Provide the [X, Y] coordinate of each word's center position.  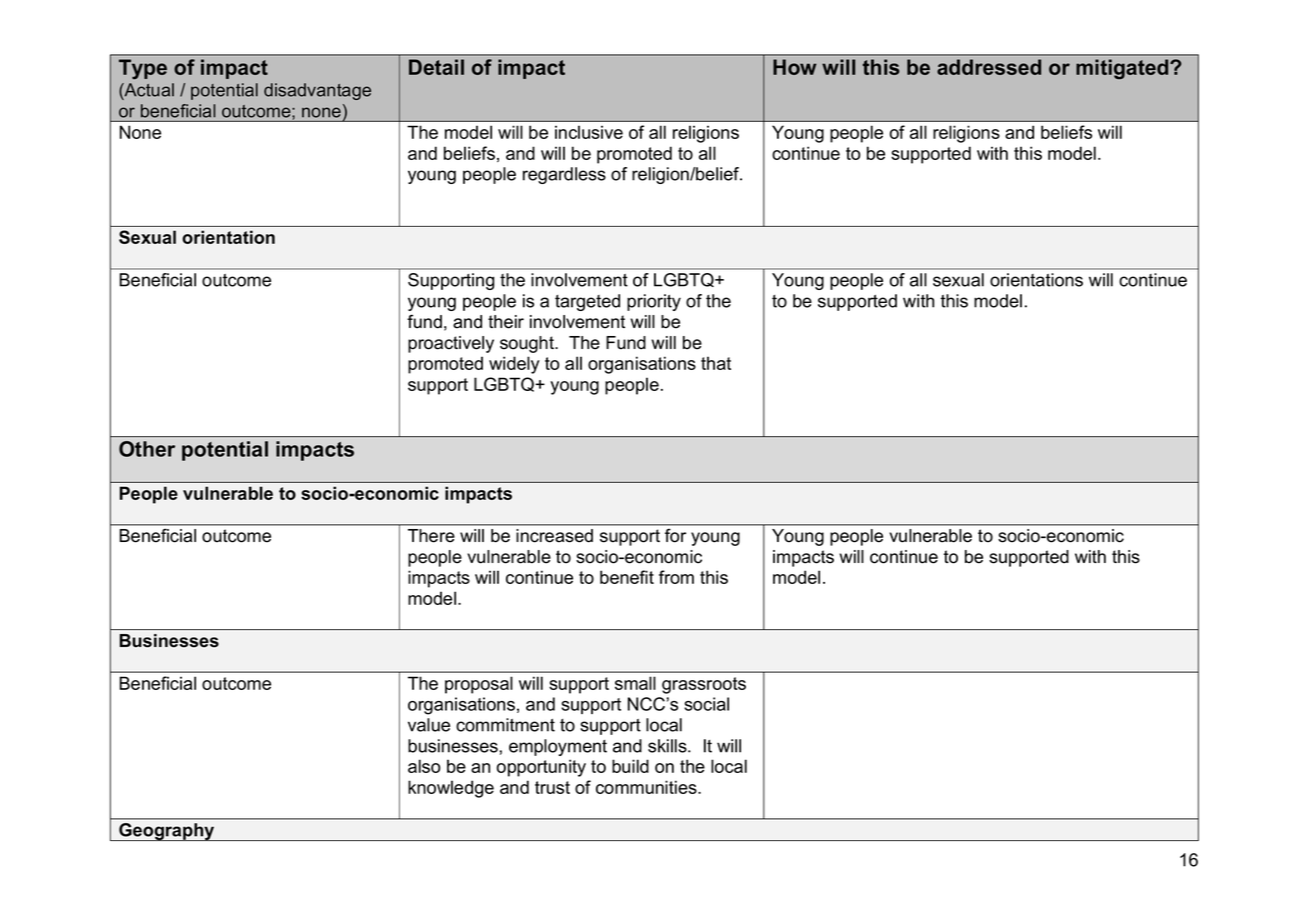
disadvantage [317, 91]
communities [647, 787]
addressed [989, 67]
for [675, 535]
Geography [167, 832]
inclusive [589, 132]
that [716, 363]
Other [147, 449]
